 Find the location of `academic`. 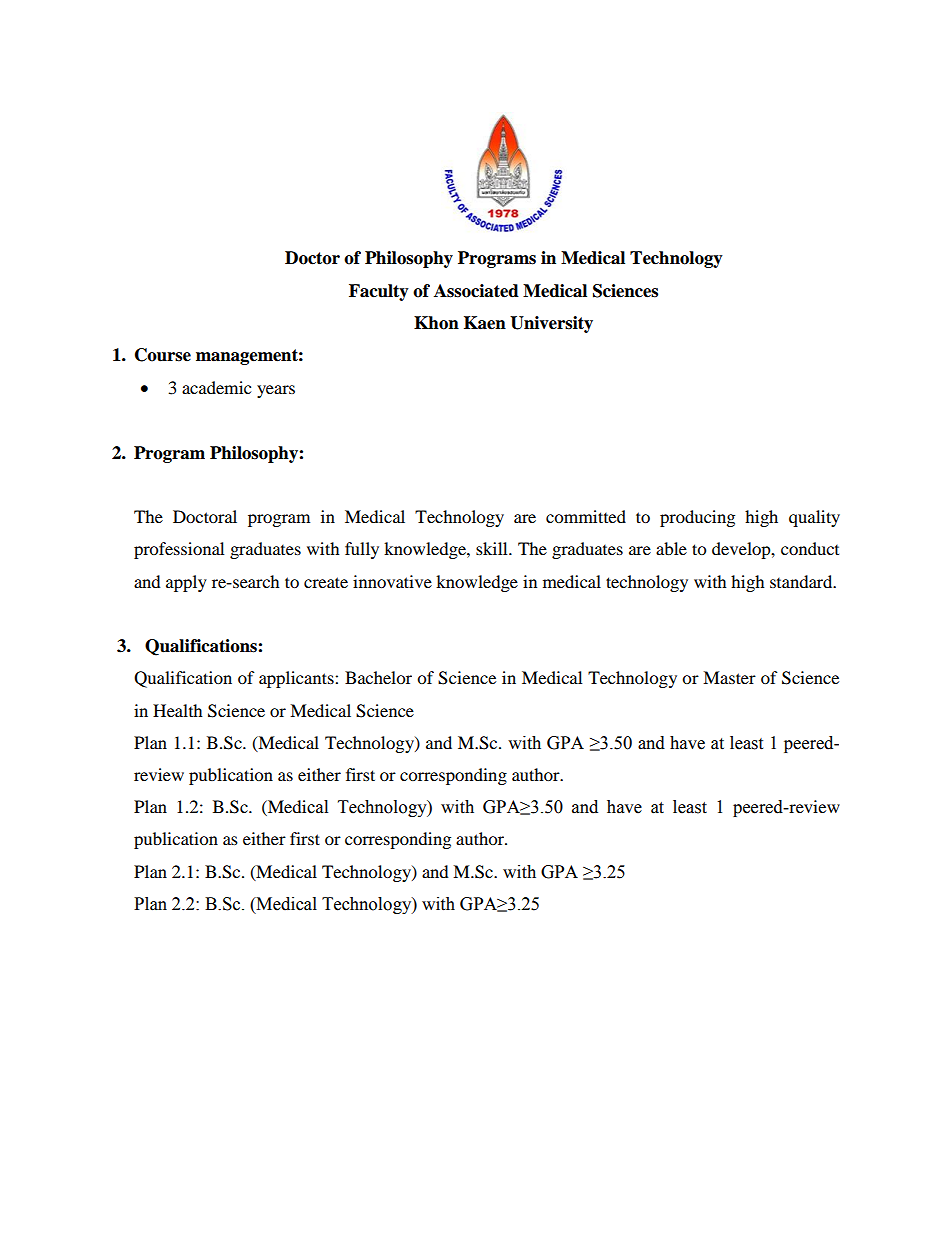

academic is located at coordinates (216, 387).
